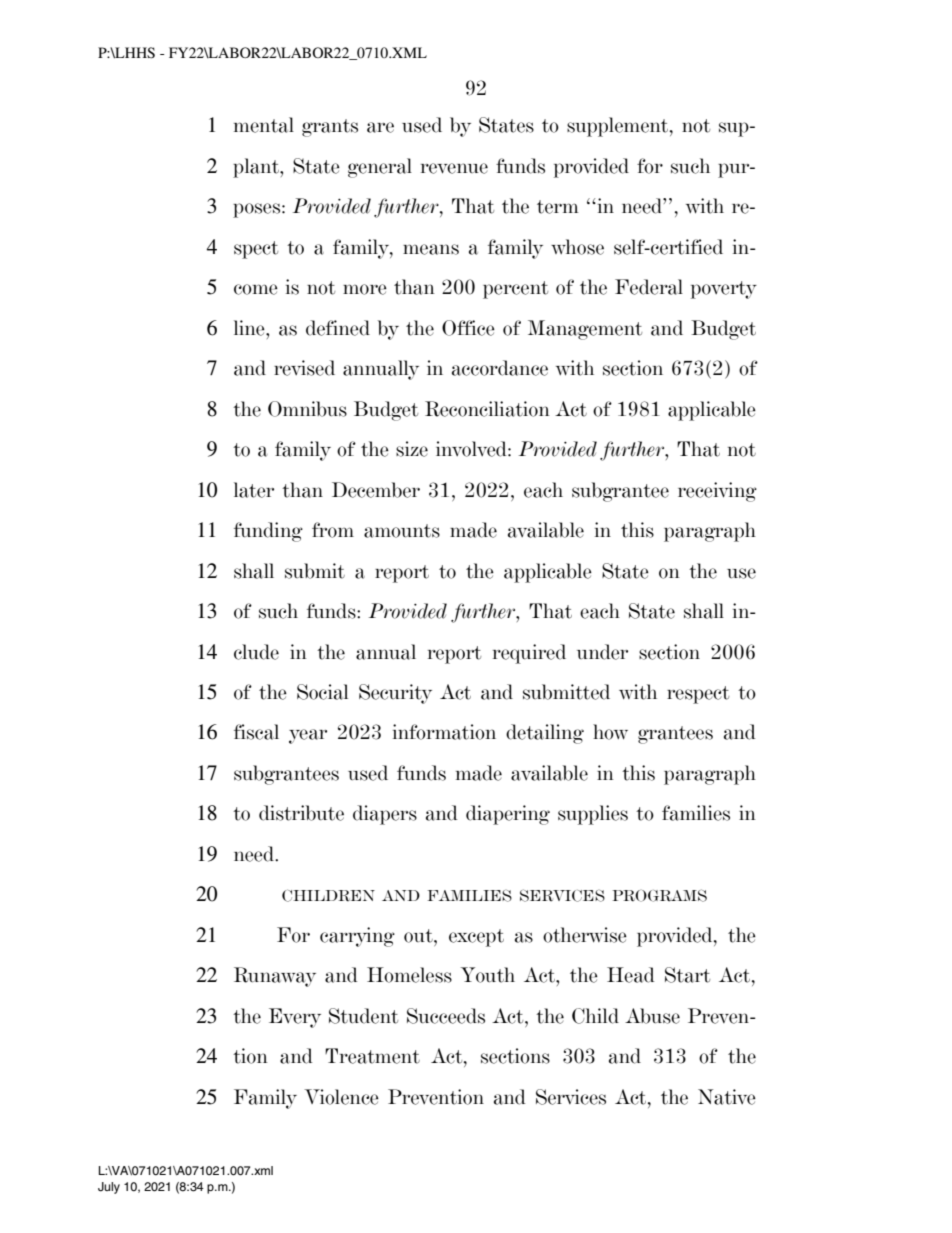 This screenshot has width=952, height=1233. Describe the element at coordinates (256, 732) in the screenshot. I see `fiscal` at that location.
